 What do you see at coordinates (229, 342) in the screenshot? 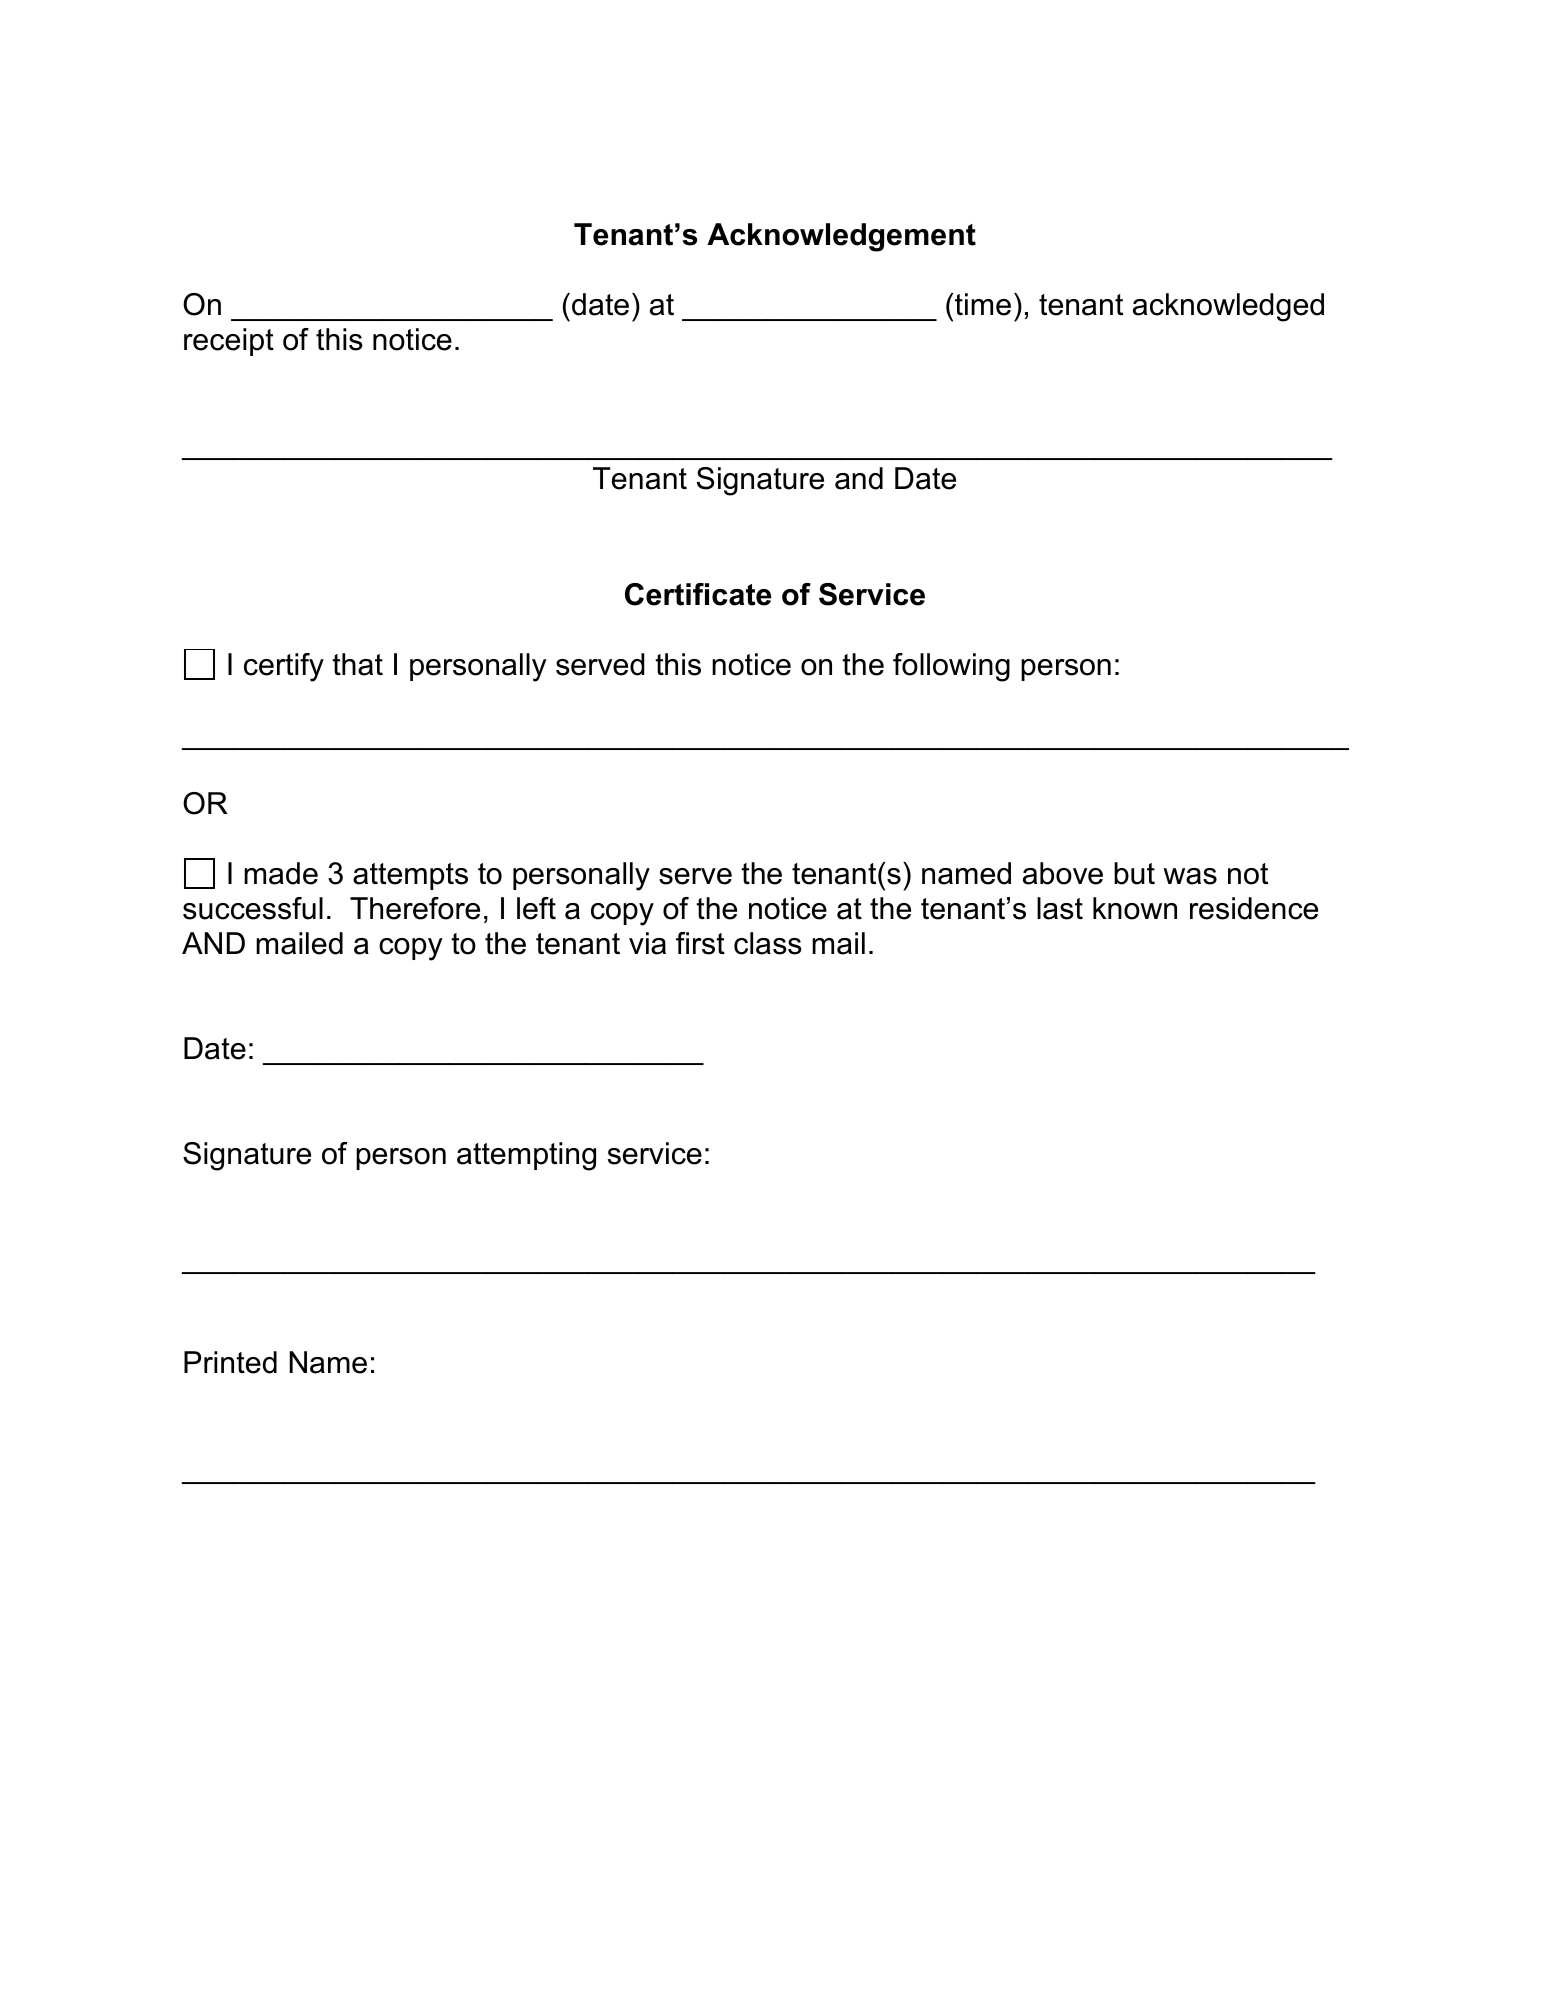
I see `receipt` at bounding box center [229, 342].
